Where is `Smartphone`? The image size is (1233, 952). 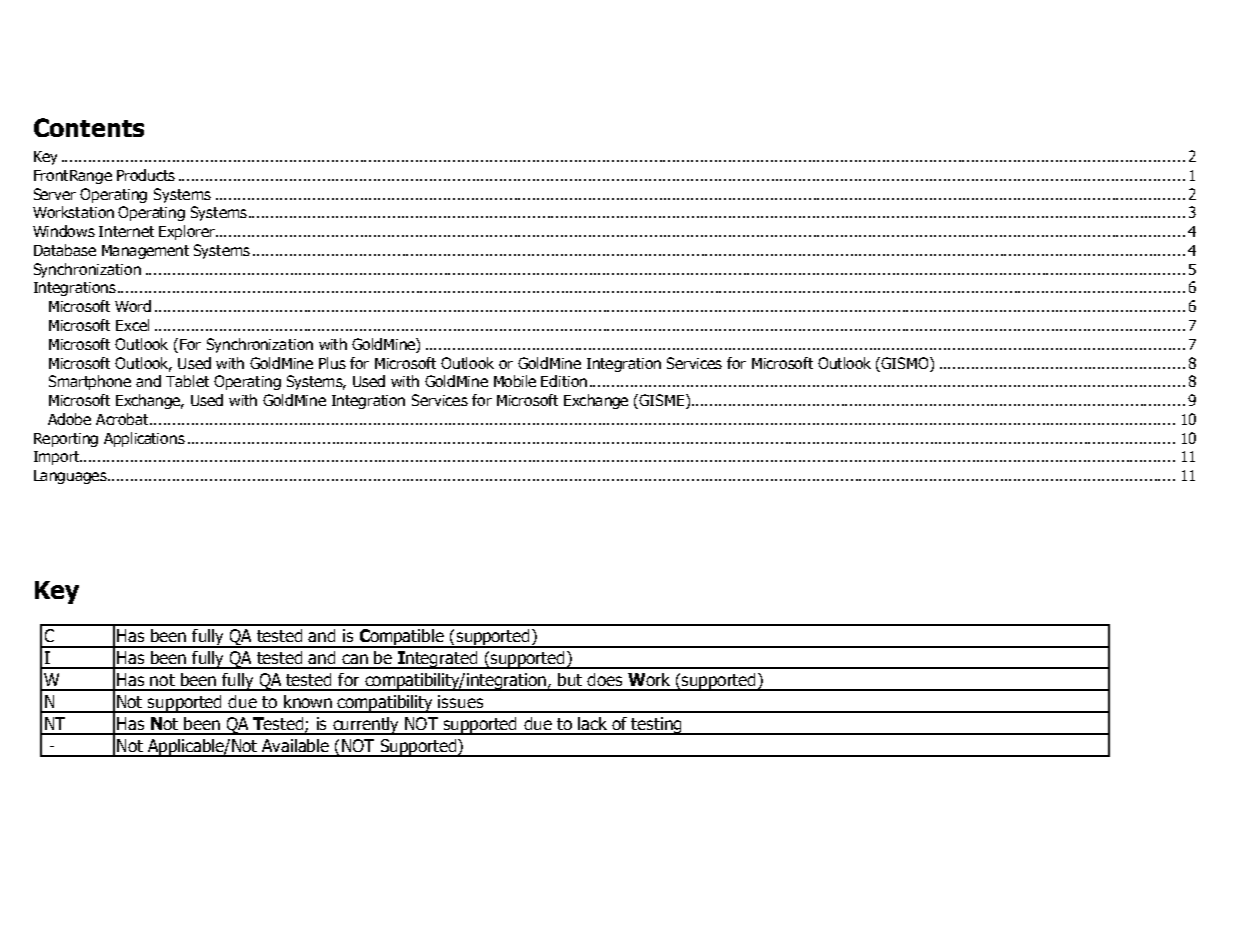 Smartphone is located at coordinates (90, 382).
